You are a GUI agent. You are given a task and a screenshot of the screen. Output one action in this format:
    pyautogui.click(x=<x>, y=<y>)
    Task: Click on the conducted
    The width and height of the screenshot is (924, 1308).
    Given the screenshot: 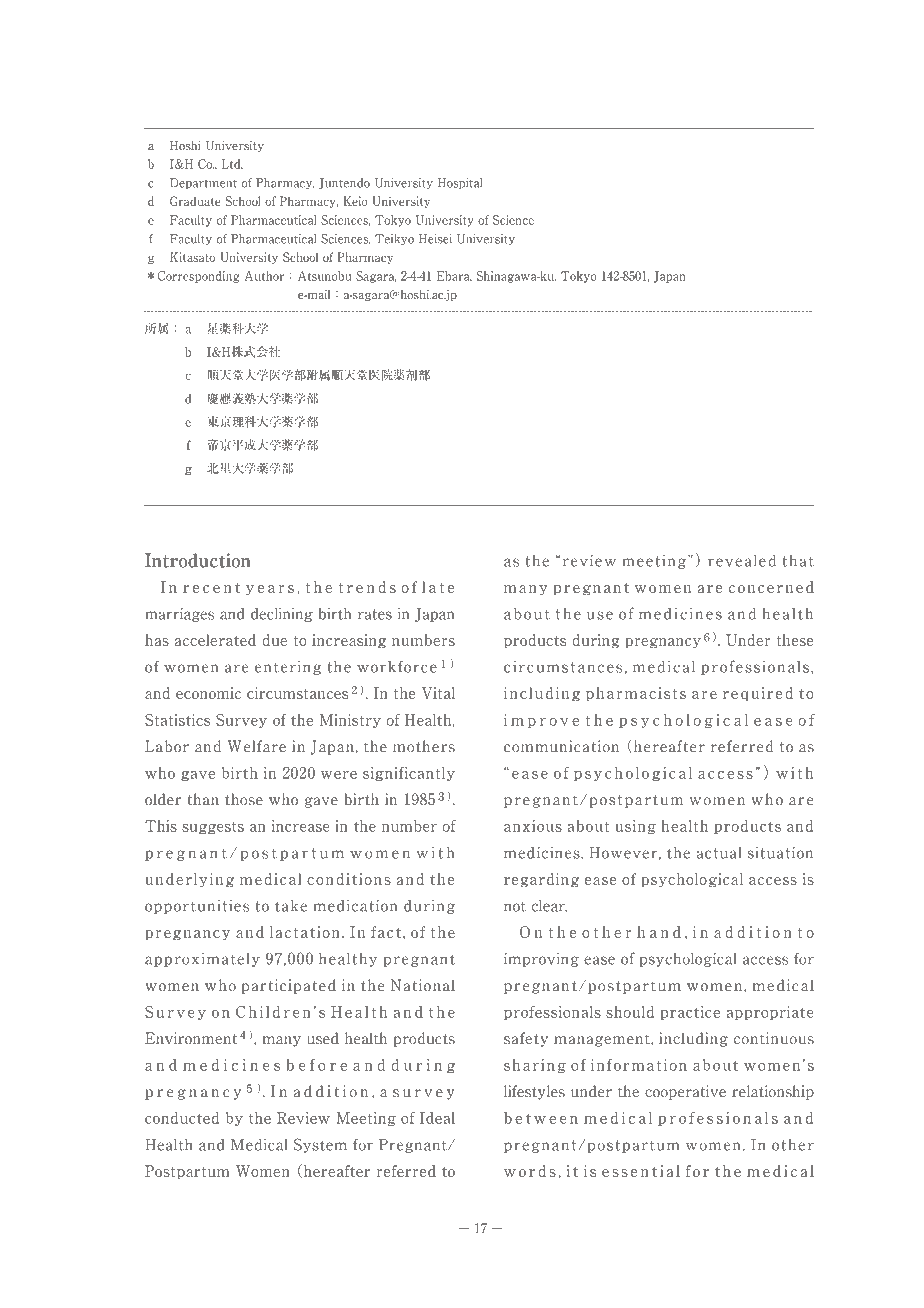 What is the action you would take?
    pyautogui.click(x=182, y=1118)
